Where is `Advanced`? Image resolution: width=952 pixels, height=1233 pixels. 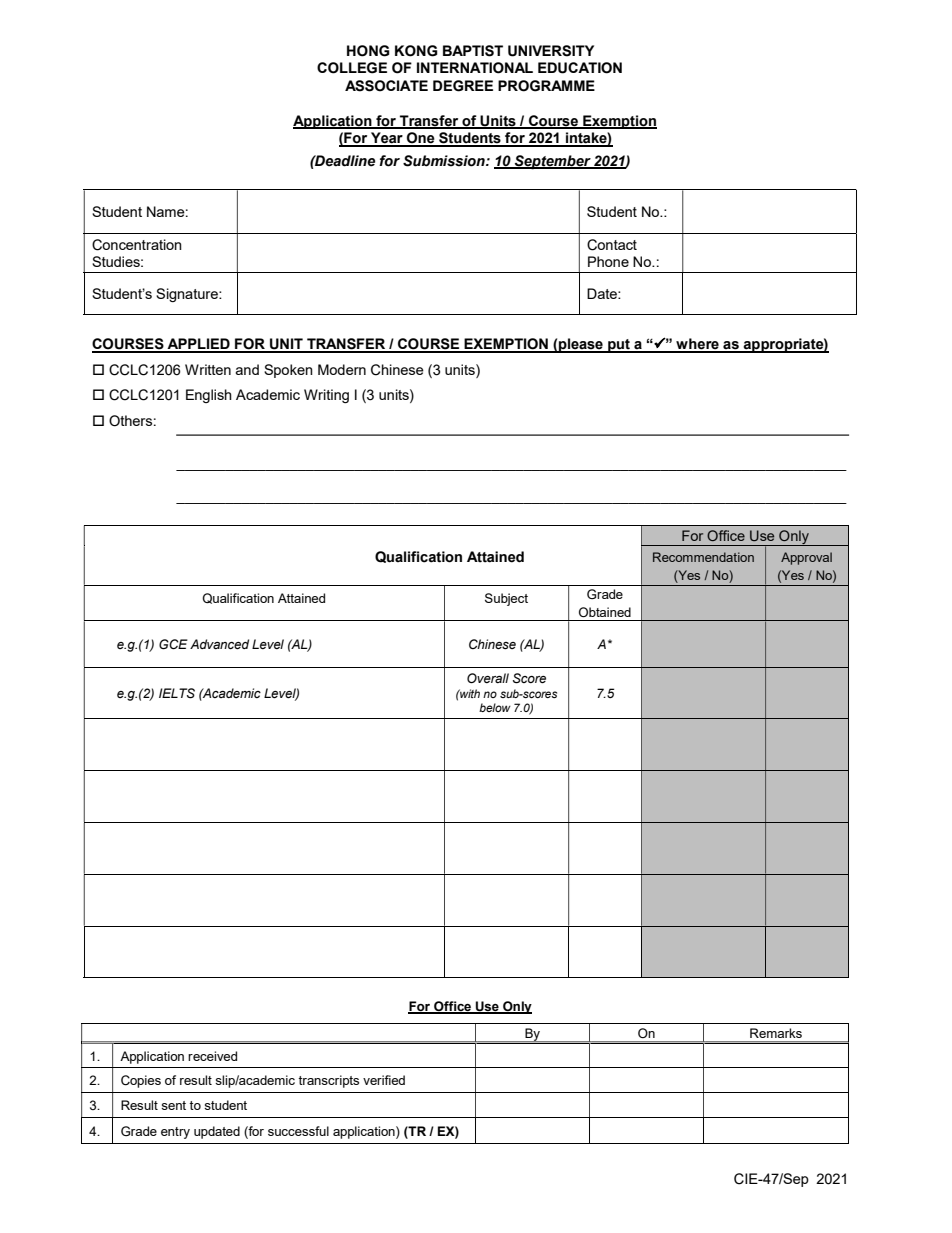 Advanced is located at coordinates (219, 644).
